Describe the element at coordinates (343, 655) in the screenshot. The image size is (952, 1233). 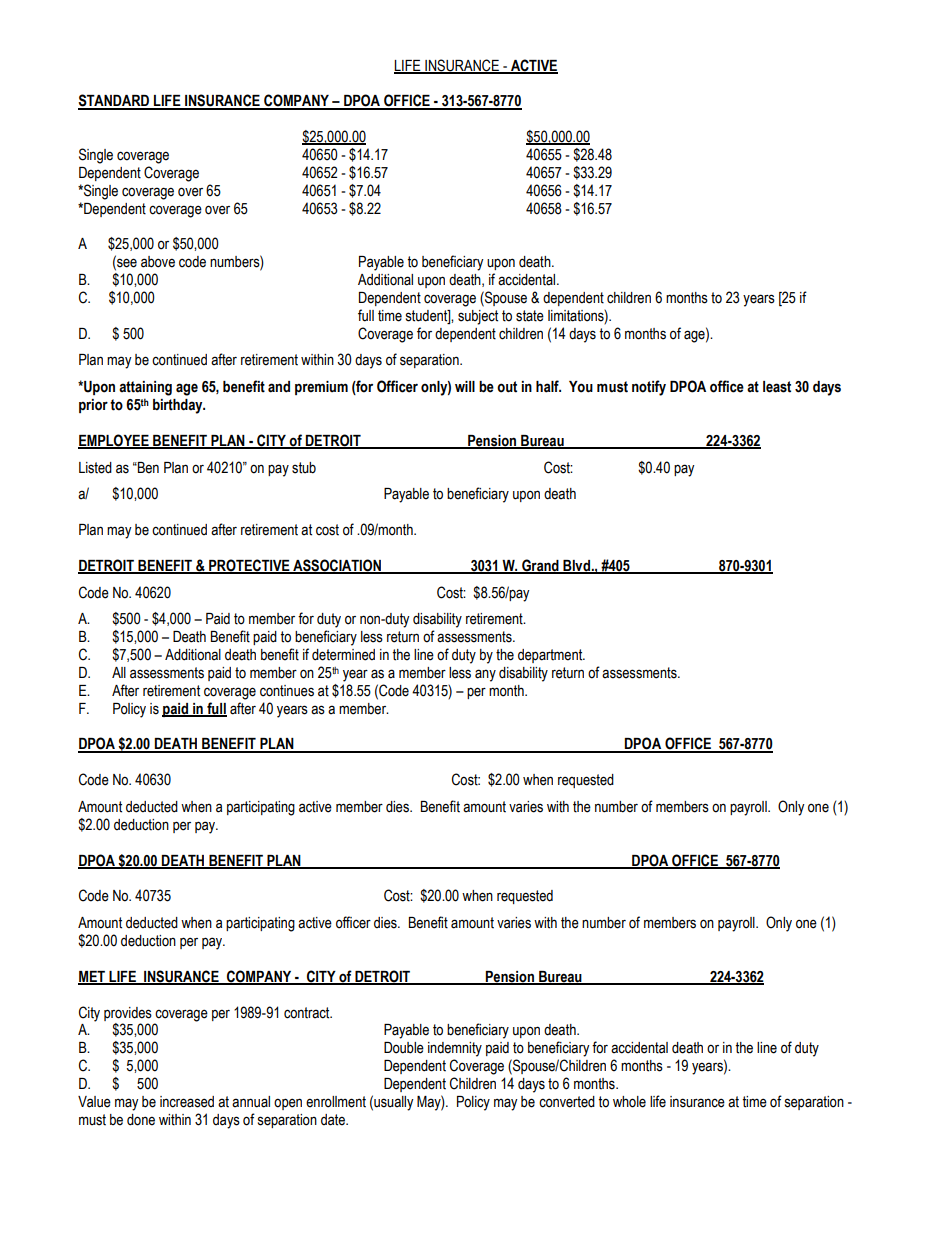
I see `determined` at that location.
